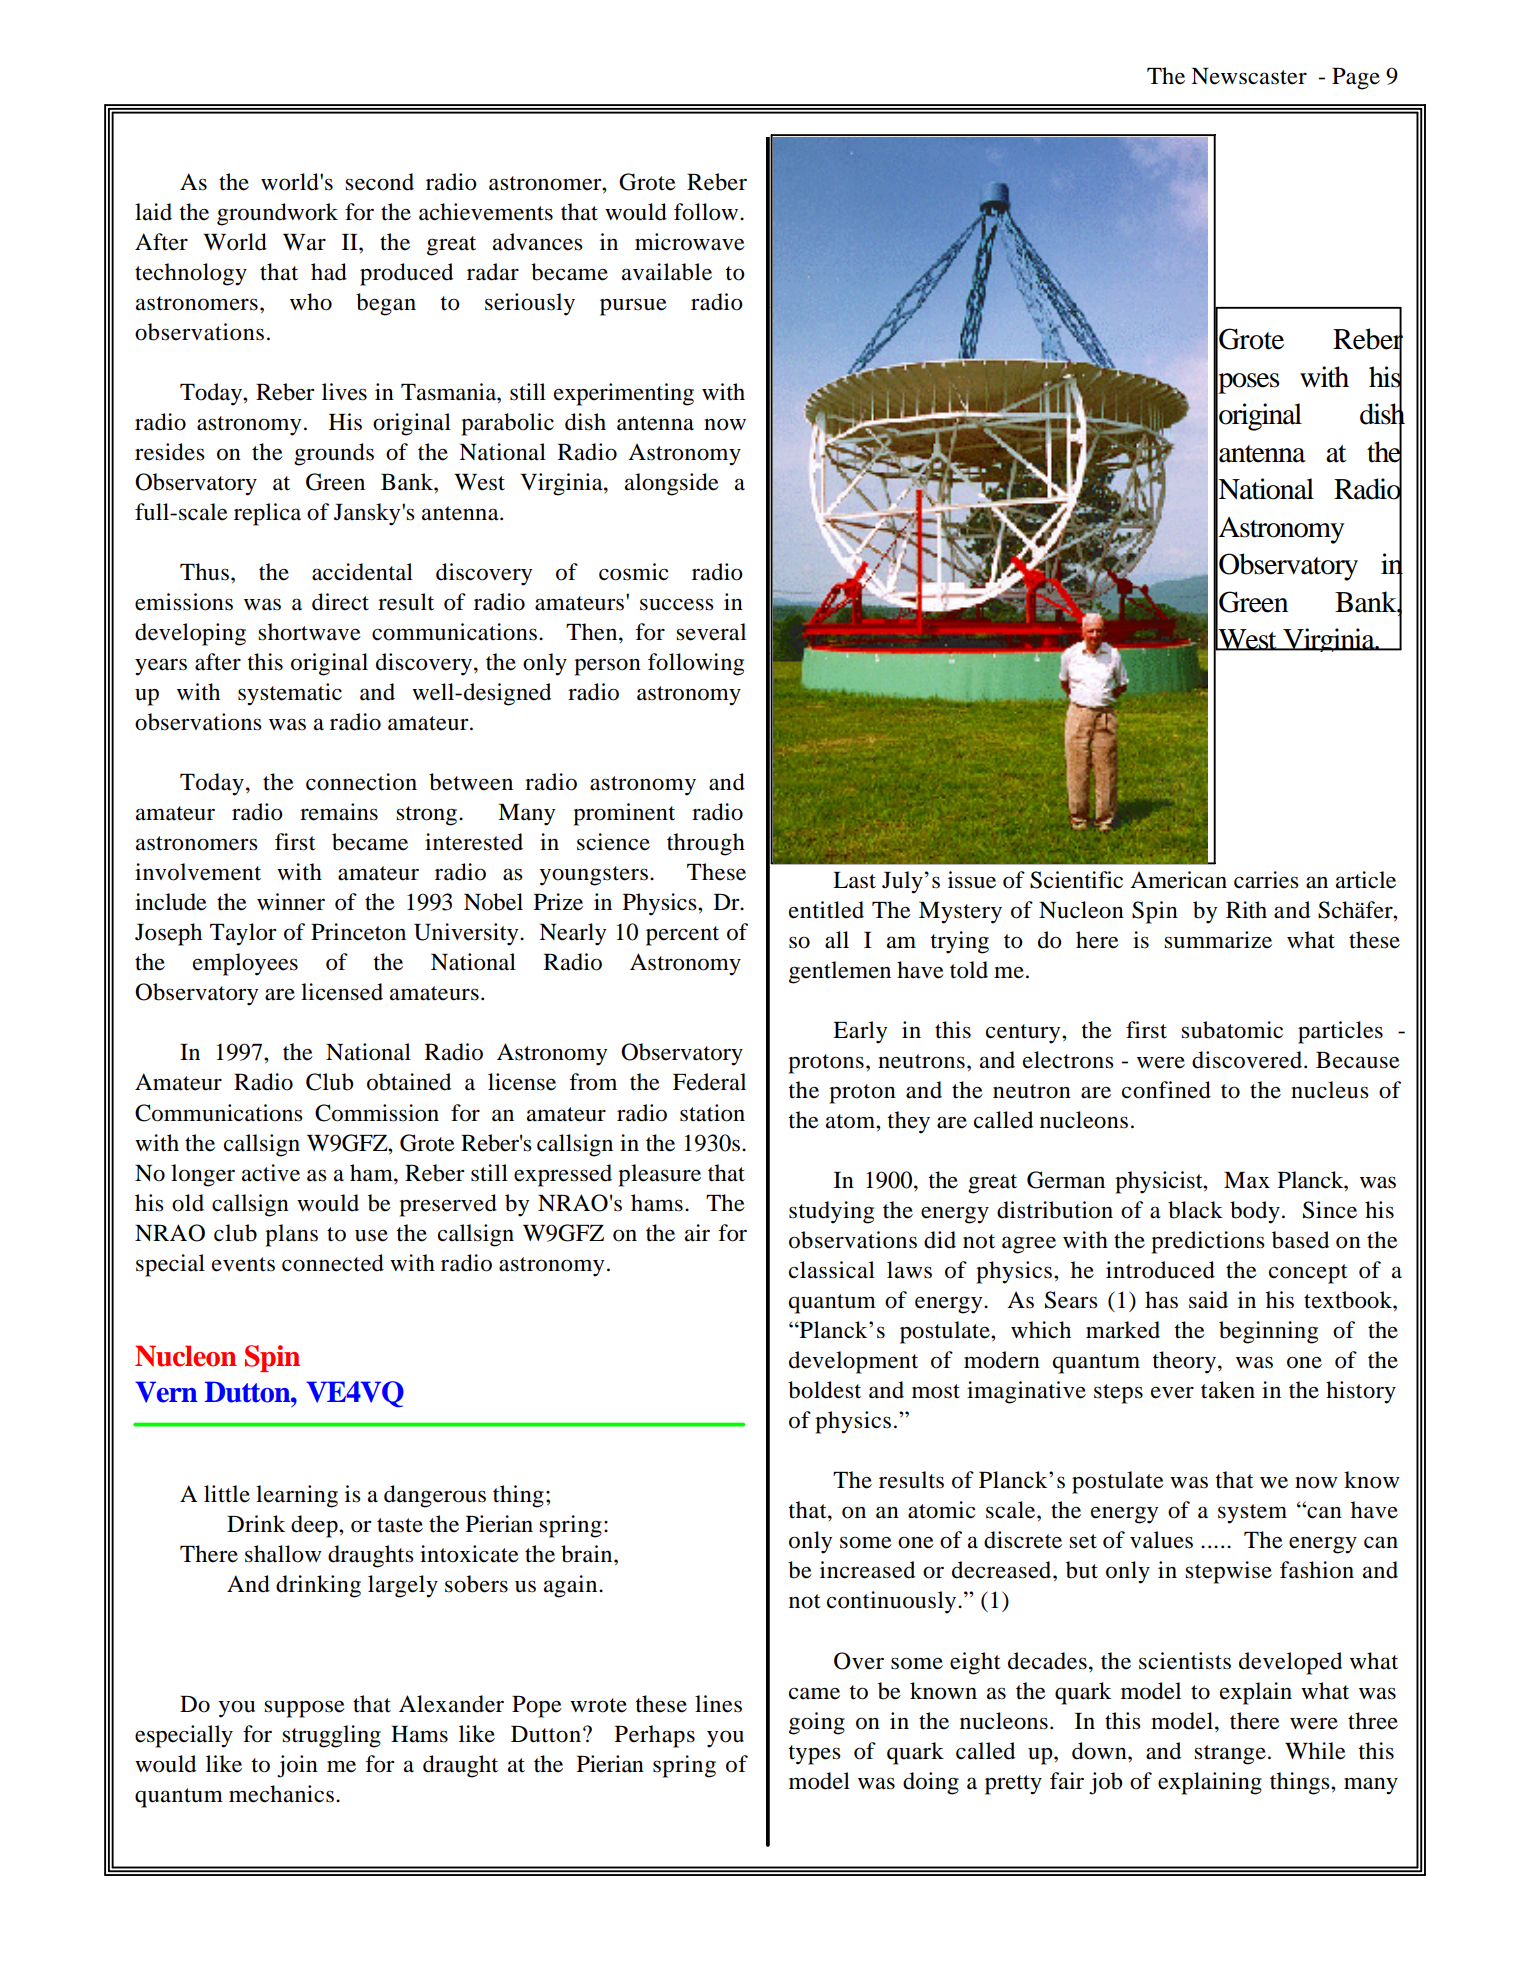 This screenshot has width=1532, height=1982. Describe the element at coordinates (291, 902) in the screenshot. I see `winner` at that location.
